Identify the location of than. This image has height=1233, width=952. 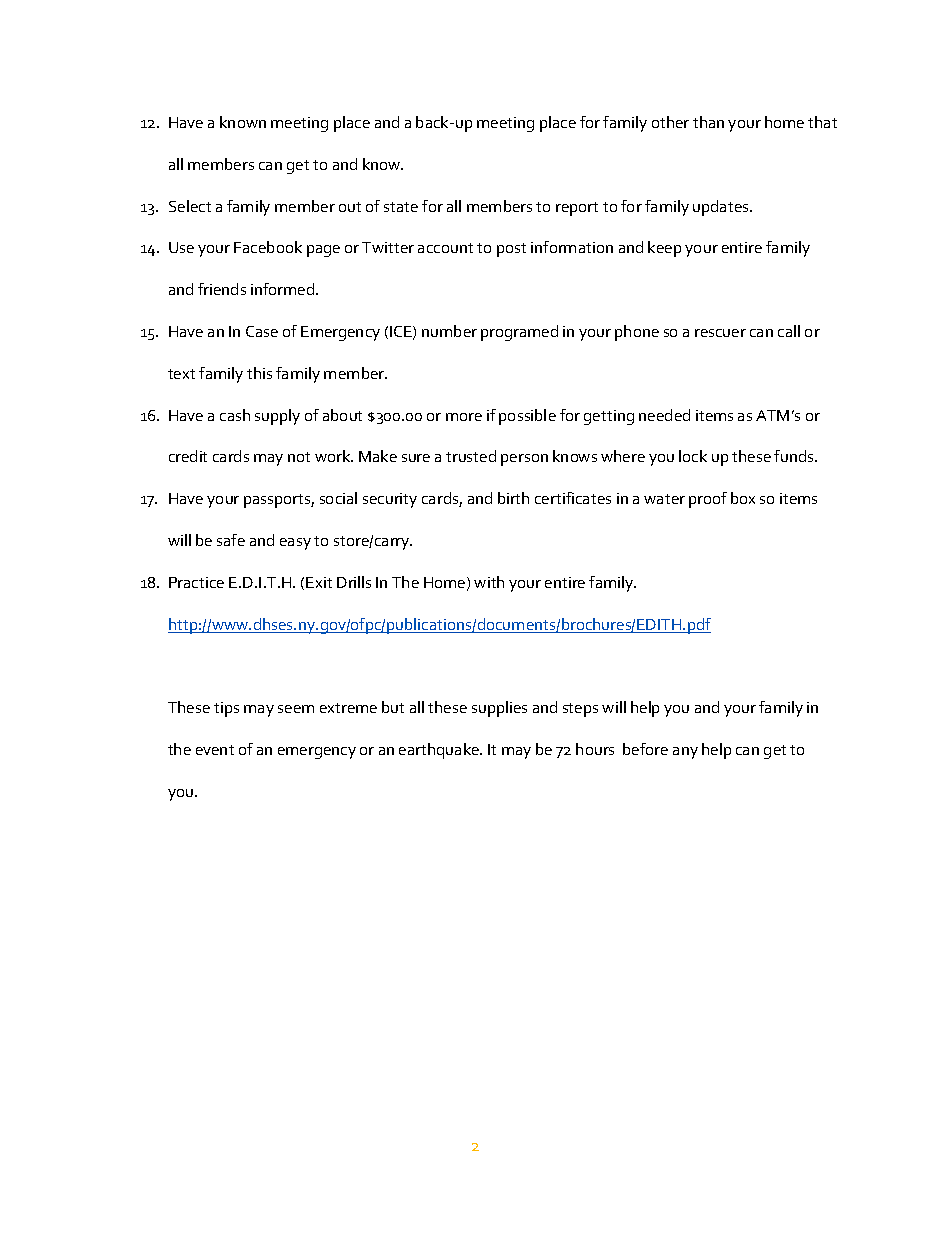
(708, 122).
